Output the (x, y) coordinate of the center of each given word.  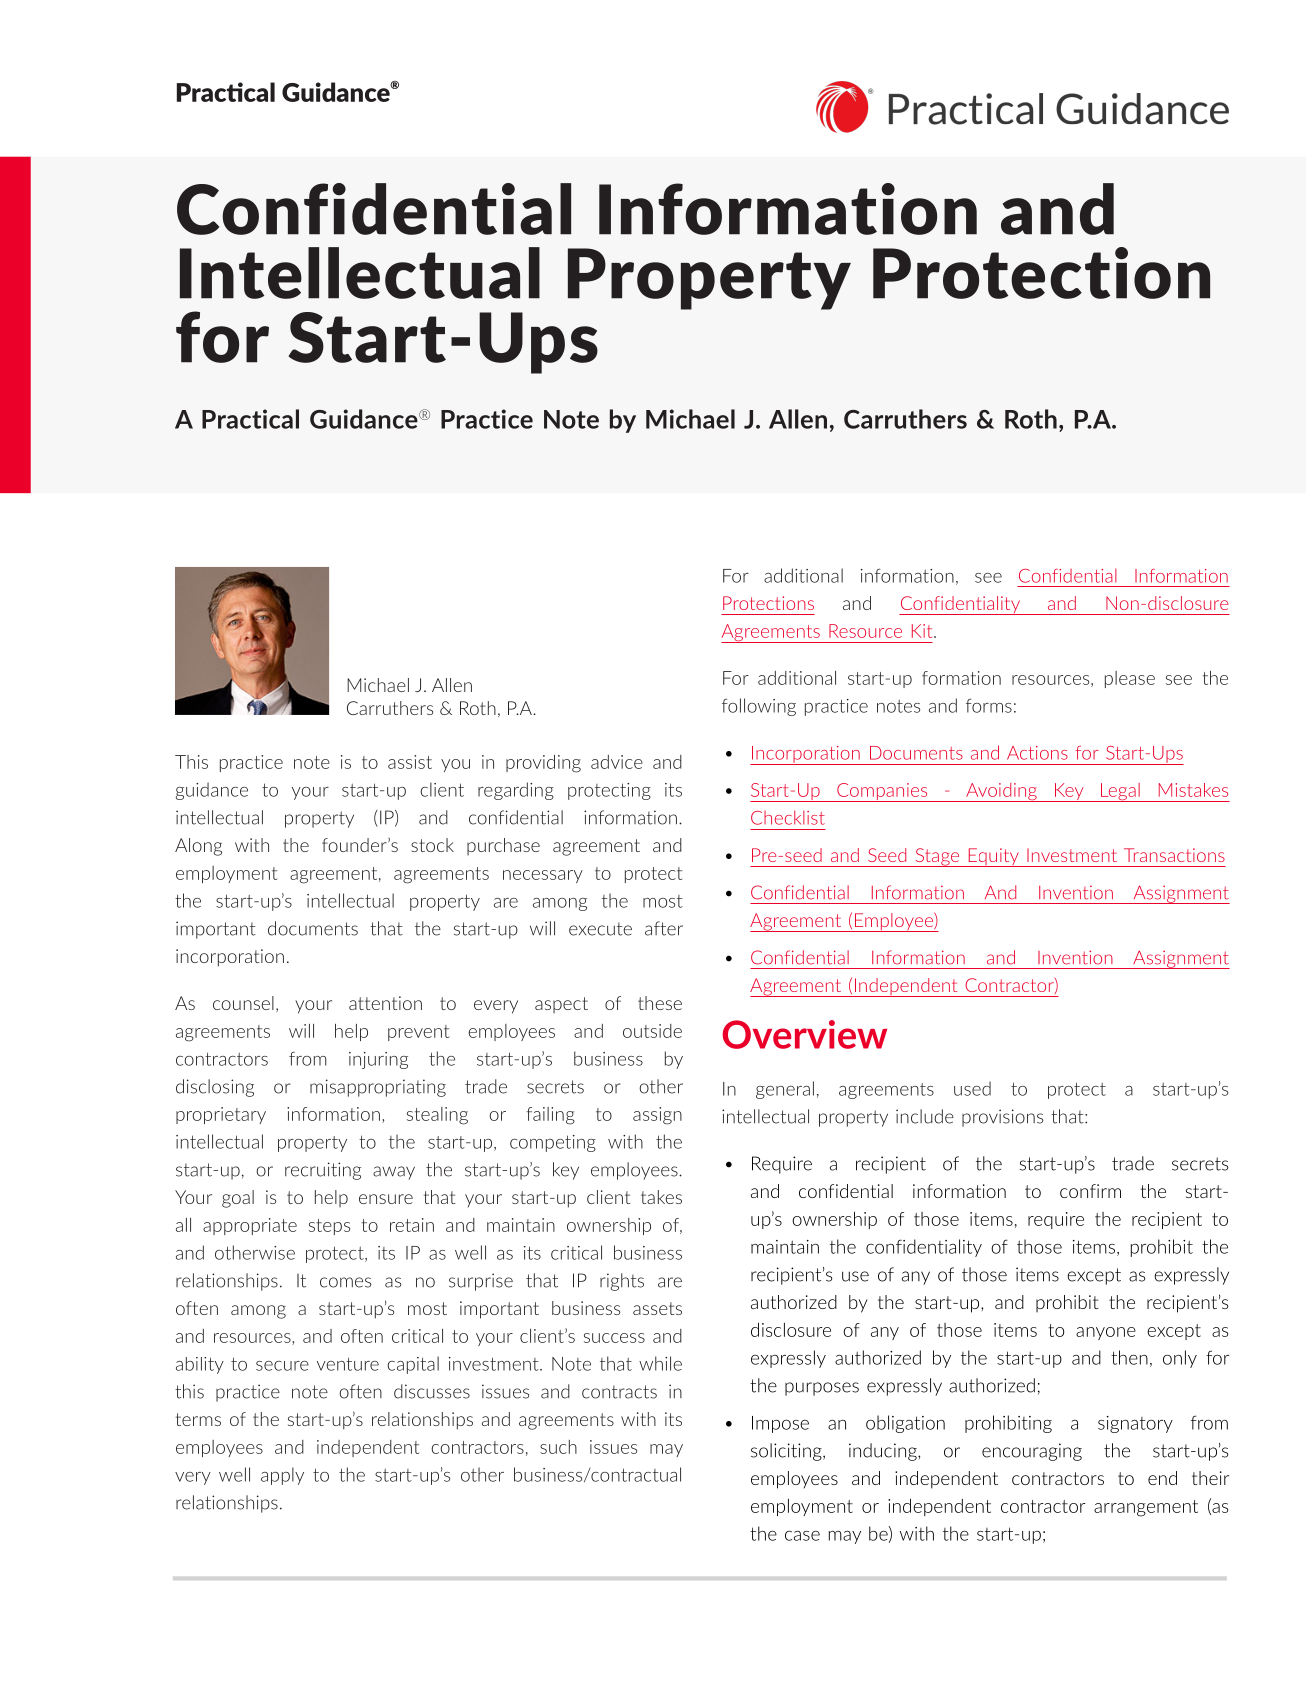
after (664, 928)
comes (345, 1282)
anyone (1106, 1333)
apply (282, 1476)
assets (657, 1308)
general (785, 1090)
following (759, 707)
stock (432, 845)
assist (410, 762)
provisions (1002, 1118)
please (1130, 679)
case (802, 1536)
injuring (378, 1060)
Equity (993, 857)
